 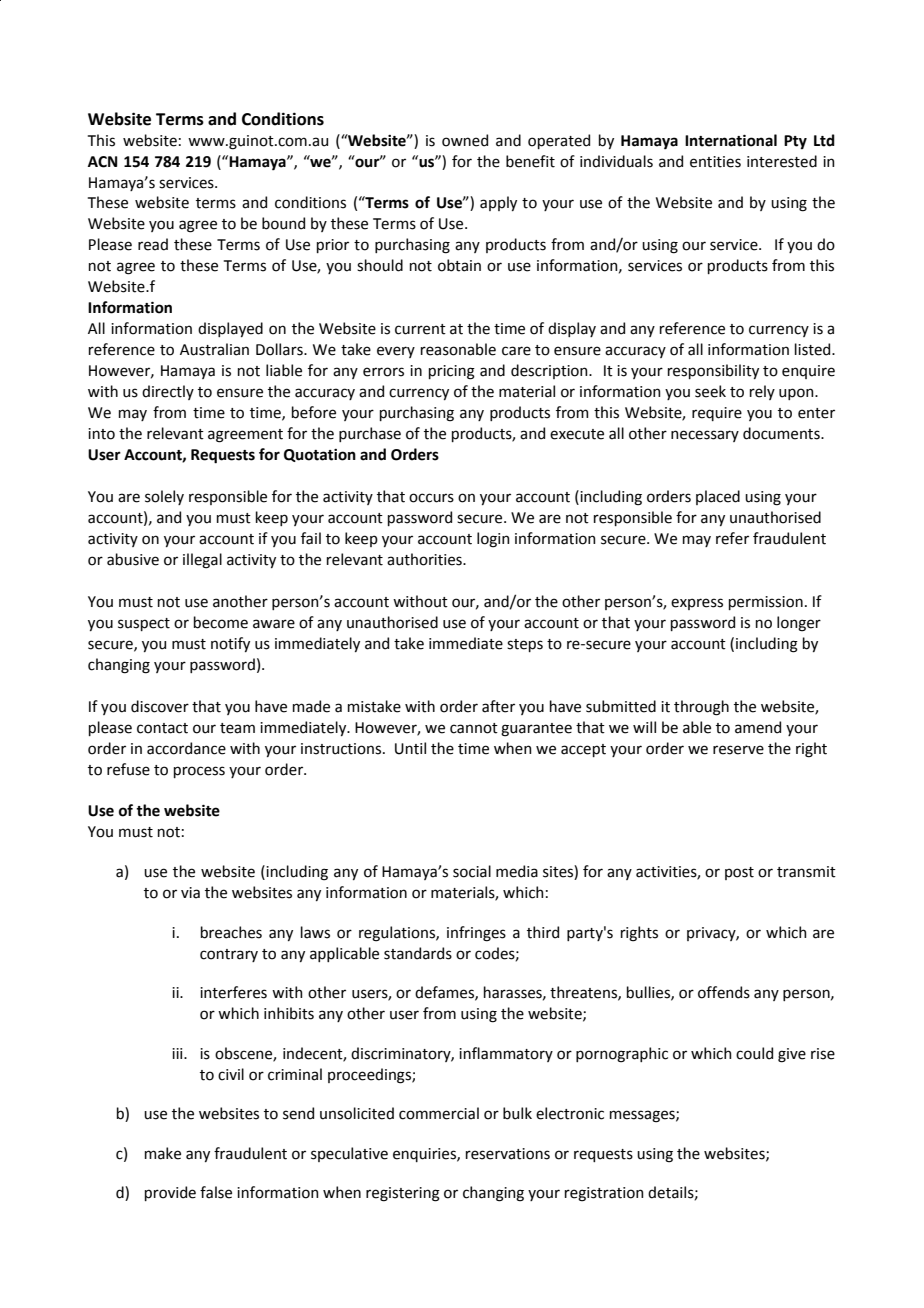 What do you see at coordinates (102, 162) in the page?
I see `ACN` at bounding box center [102, 162].
